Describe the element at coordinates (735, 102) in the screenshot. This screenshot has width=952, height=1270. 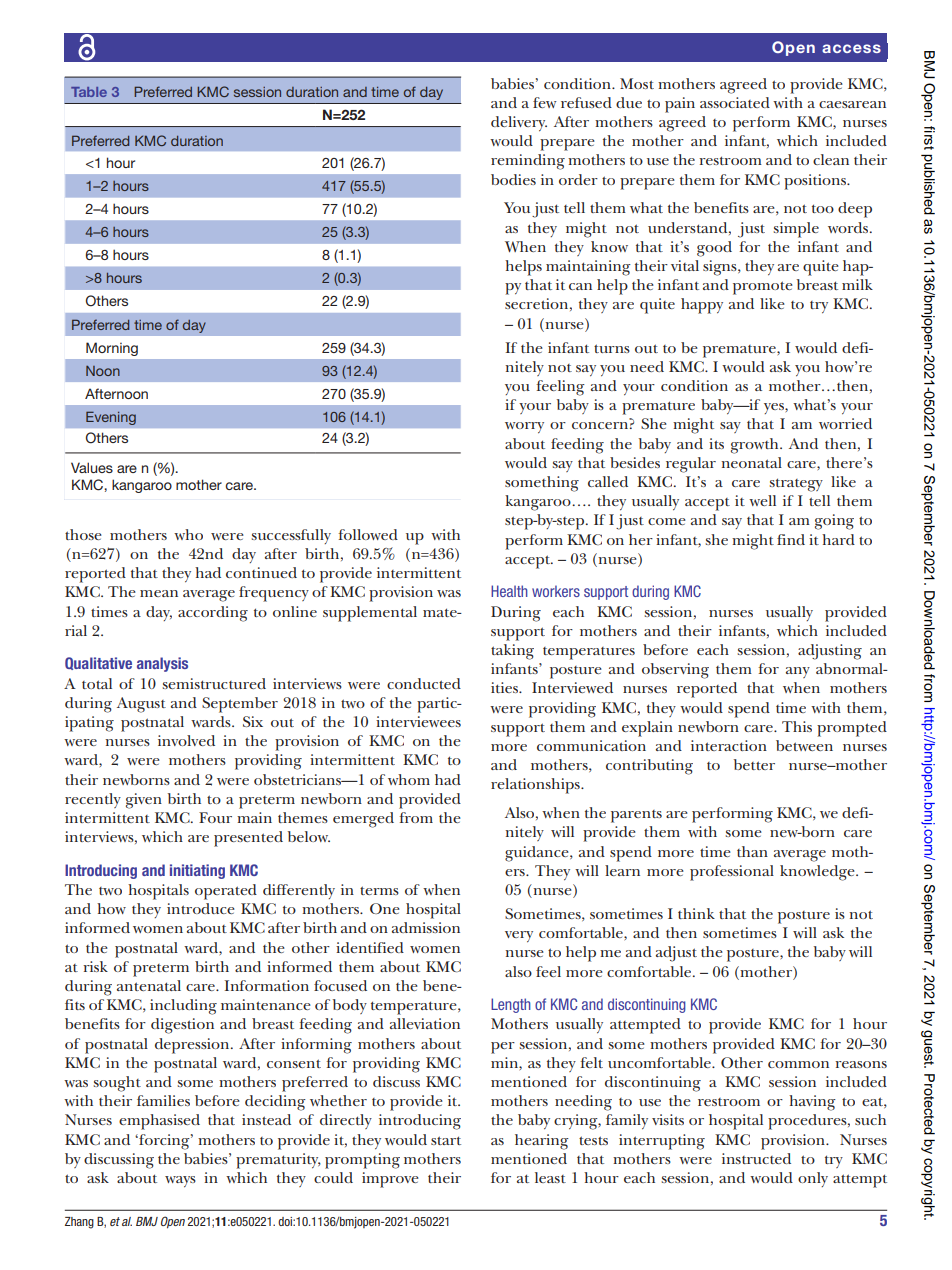
I see `associated` at that location.
